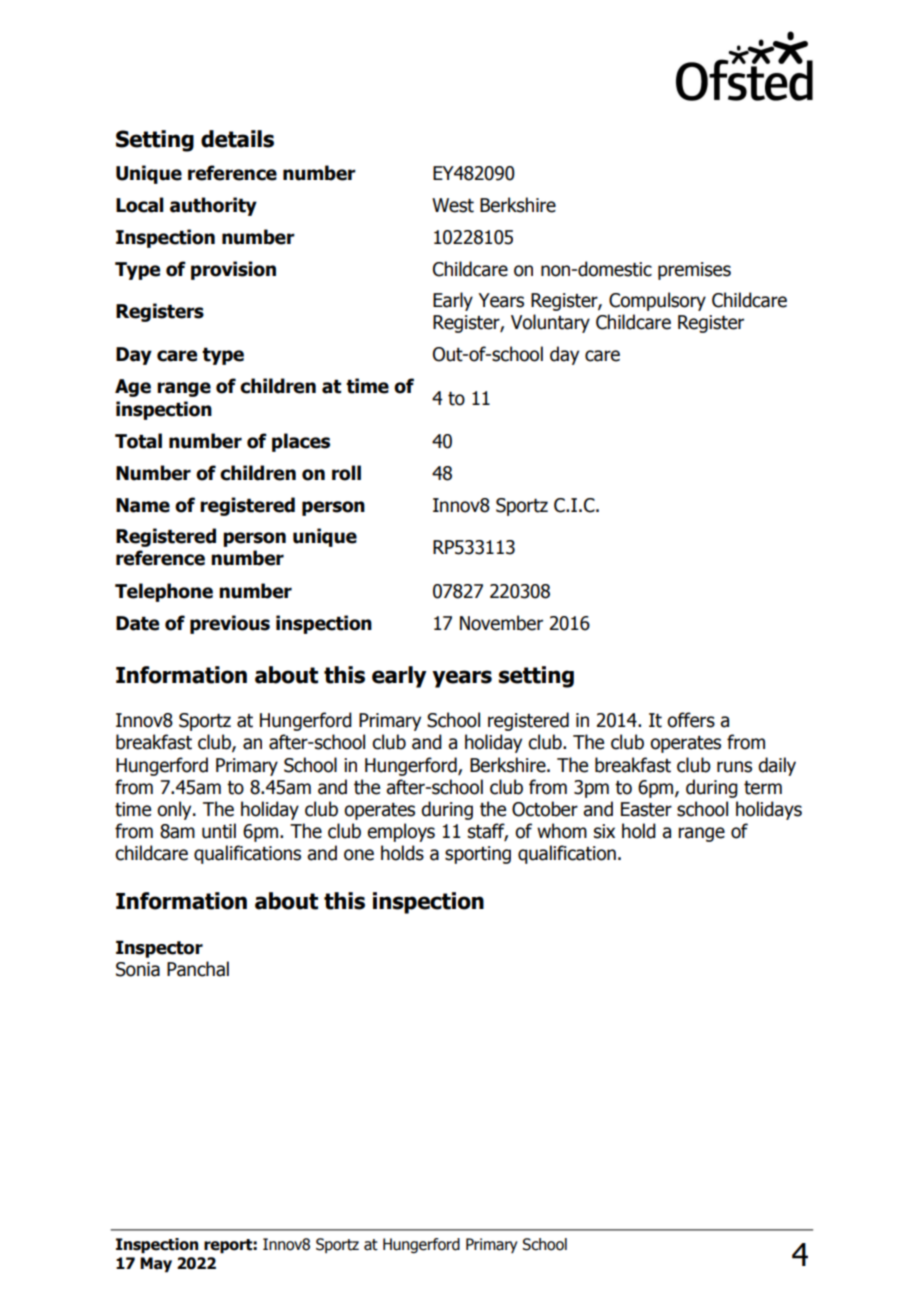  What do you see at coordinates (143, 505) in the screenshot?
I see `Name` at bounding box center [143, 505].
